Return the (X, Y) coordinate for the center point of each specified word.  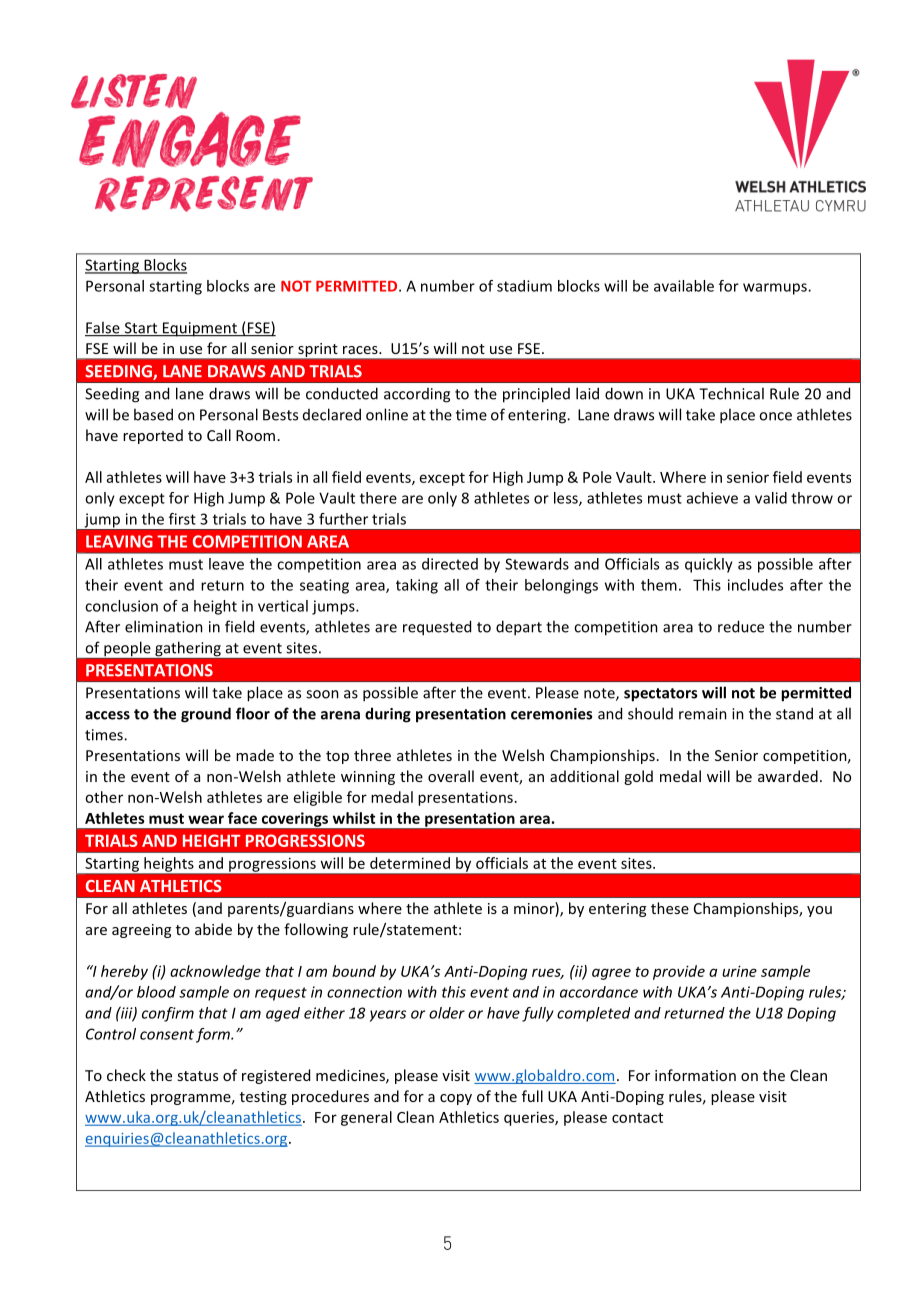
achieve (712, 498)
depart (519, 628)
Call (219, 435)
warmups (776, 289)
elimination (164, 626)
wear (206, 819)
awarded (788, 776)
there (378, 498)
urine (739, 971)
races (361, 350)
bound (354, 971)
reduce (741, 626)
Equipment (199, 329)
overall (451, 776)
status (197, 1076)
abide (213, 929)
